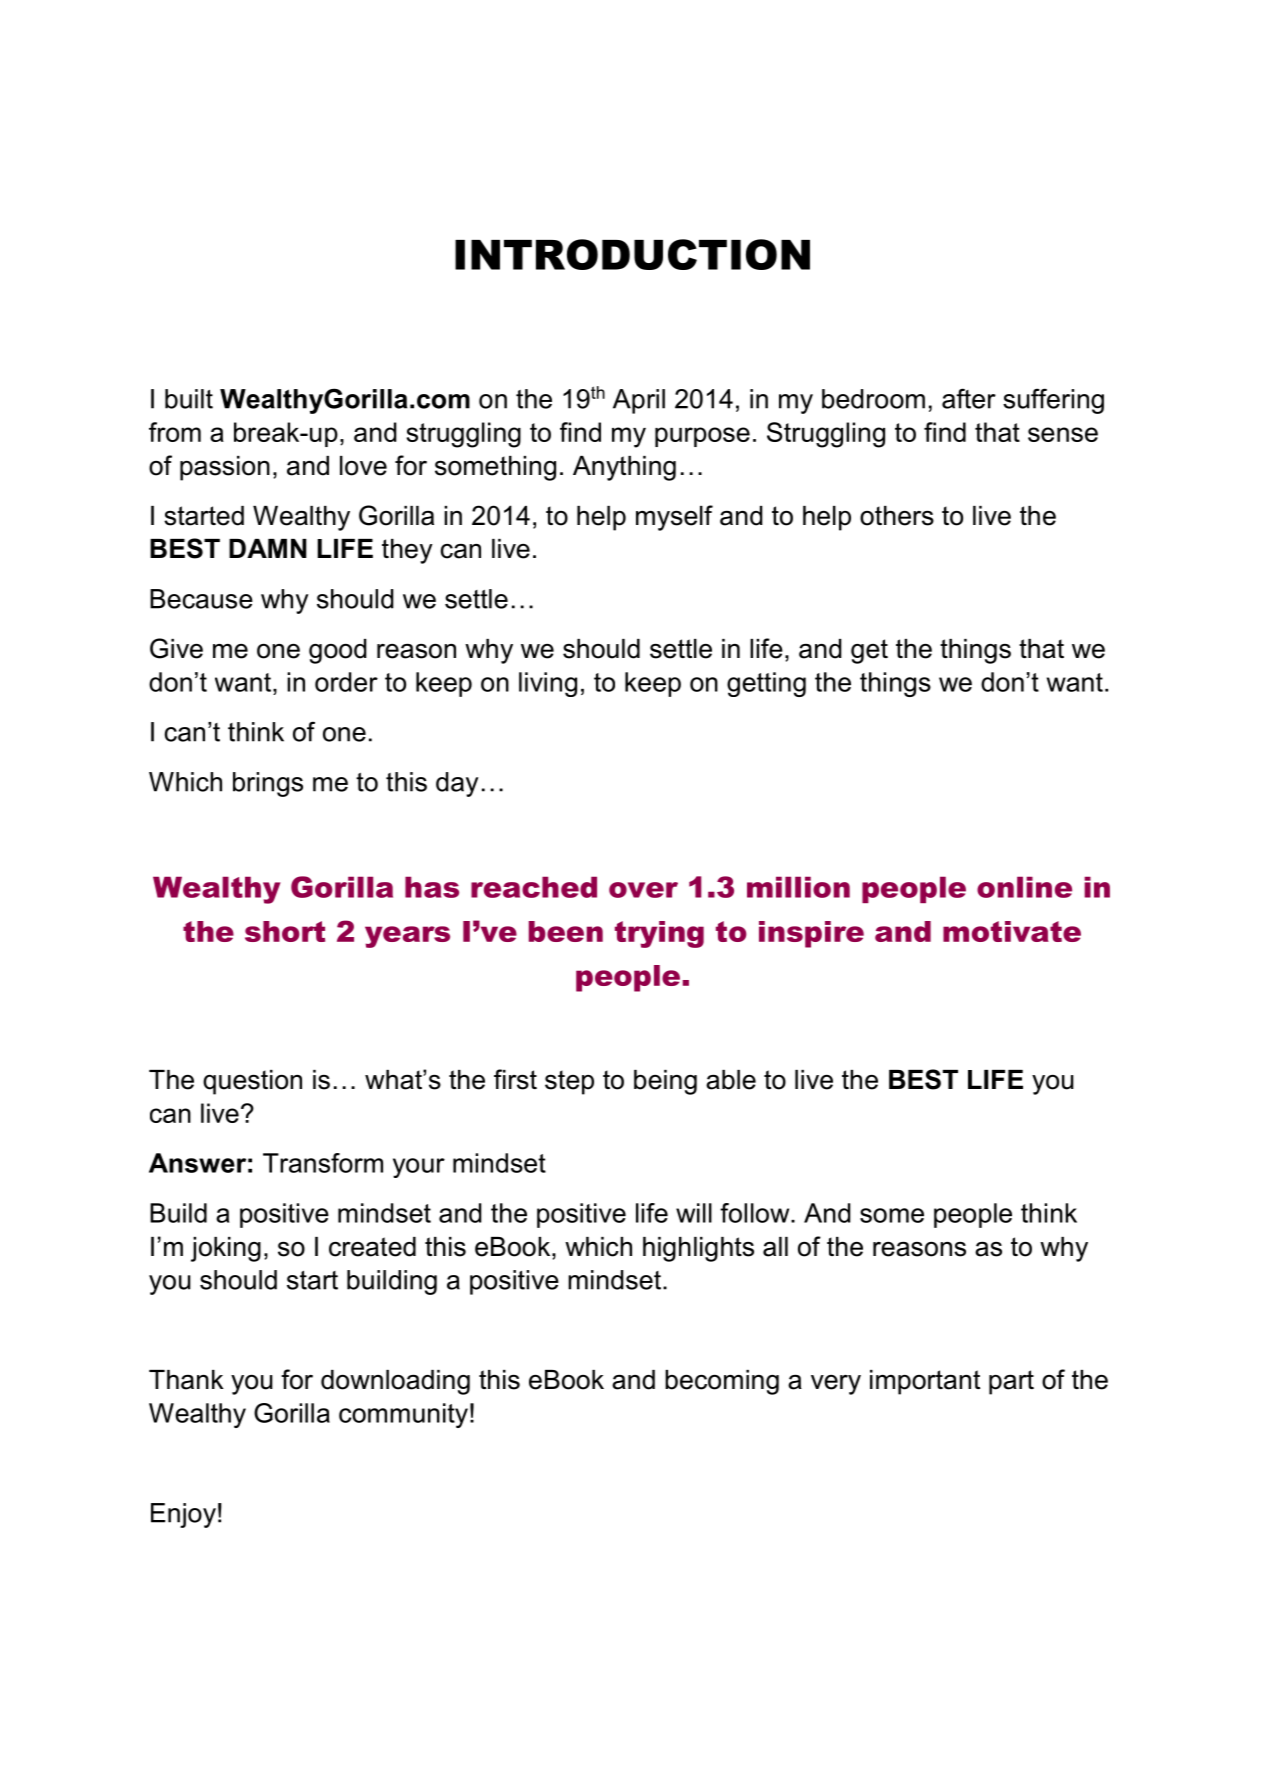 The width and height of the image is (1265, 1789). I want to click on living, so click(548, 684).
